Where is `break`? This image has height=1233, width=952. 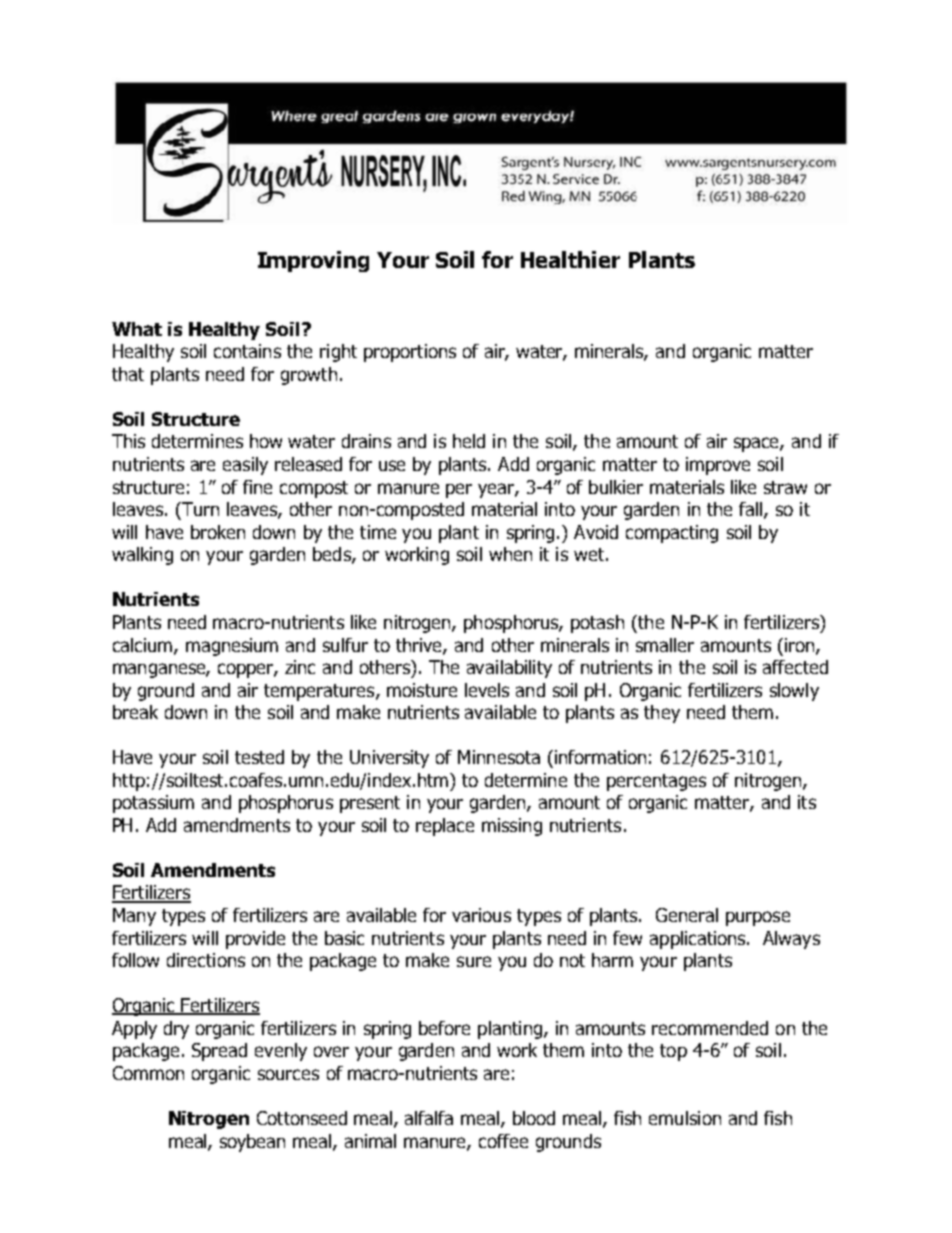 break is located at coordinates (135, 712).
